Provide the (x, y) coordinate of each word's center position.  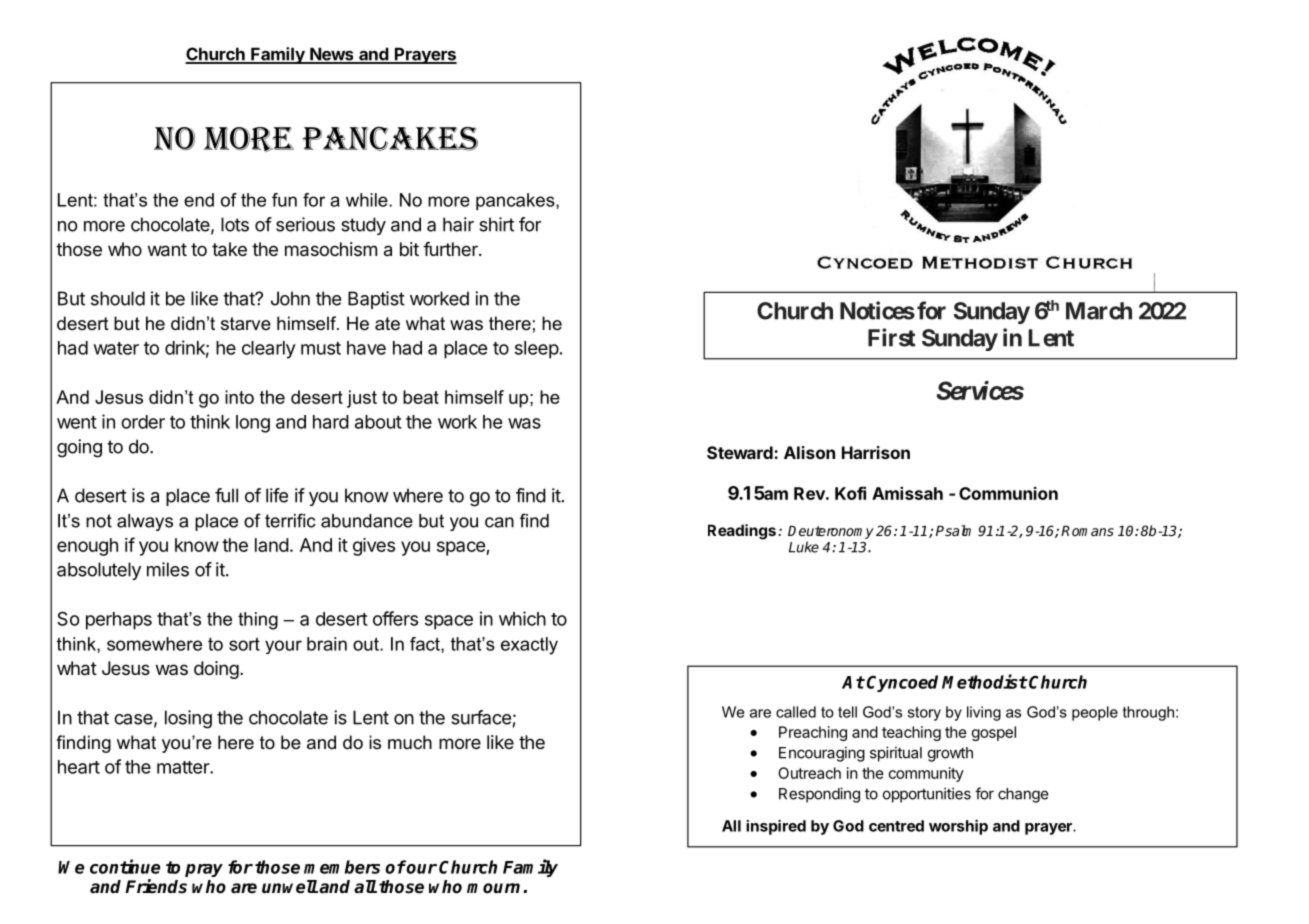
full (226, 495)
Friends (156, 886)
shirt (496, 224)
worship (958, 827)
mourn (493, 888)
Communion (1008, 493)
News (332, 55)
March (1099, 311)
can (499, 522)
